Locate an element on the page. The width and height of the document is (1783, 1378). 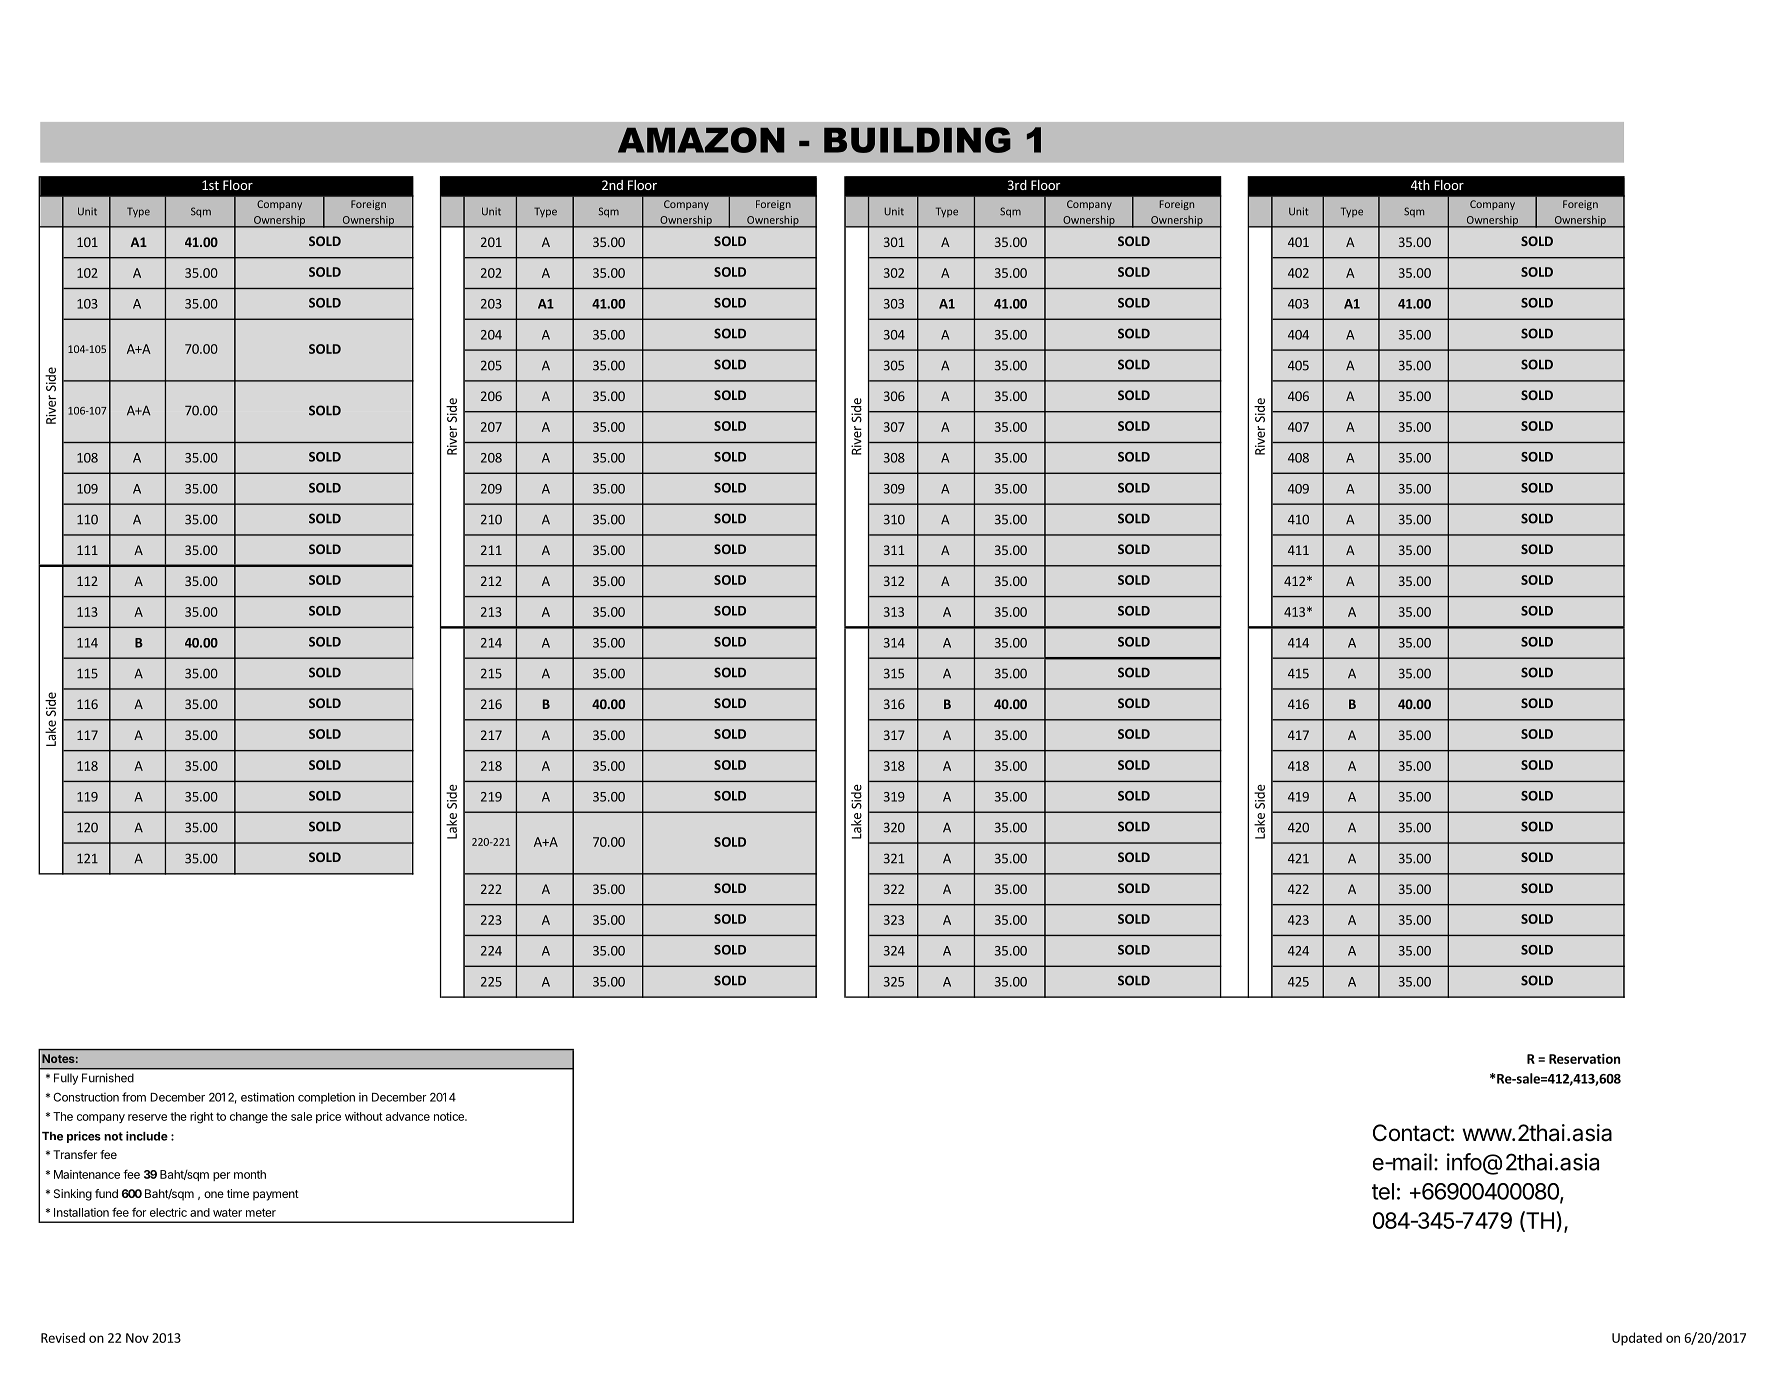
BUILDING is located at coordinates (917, 140).
